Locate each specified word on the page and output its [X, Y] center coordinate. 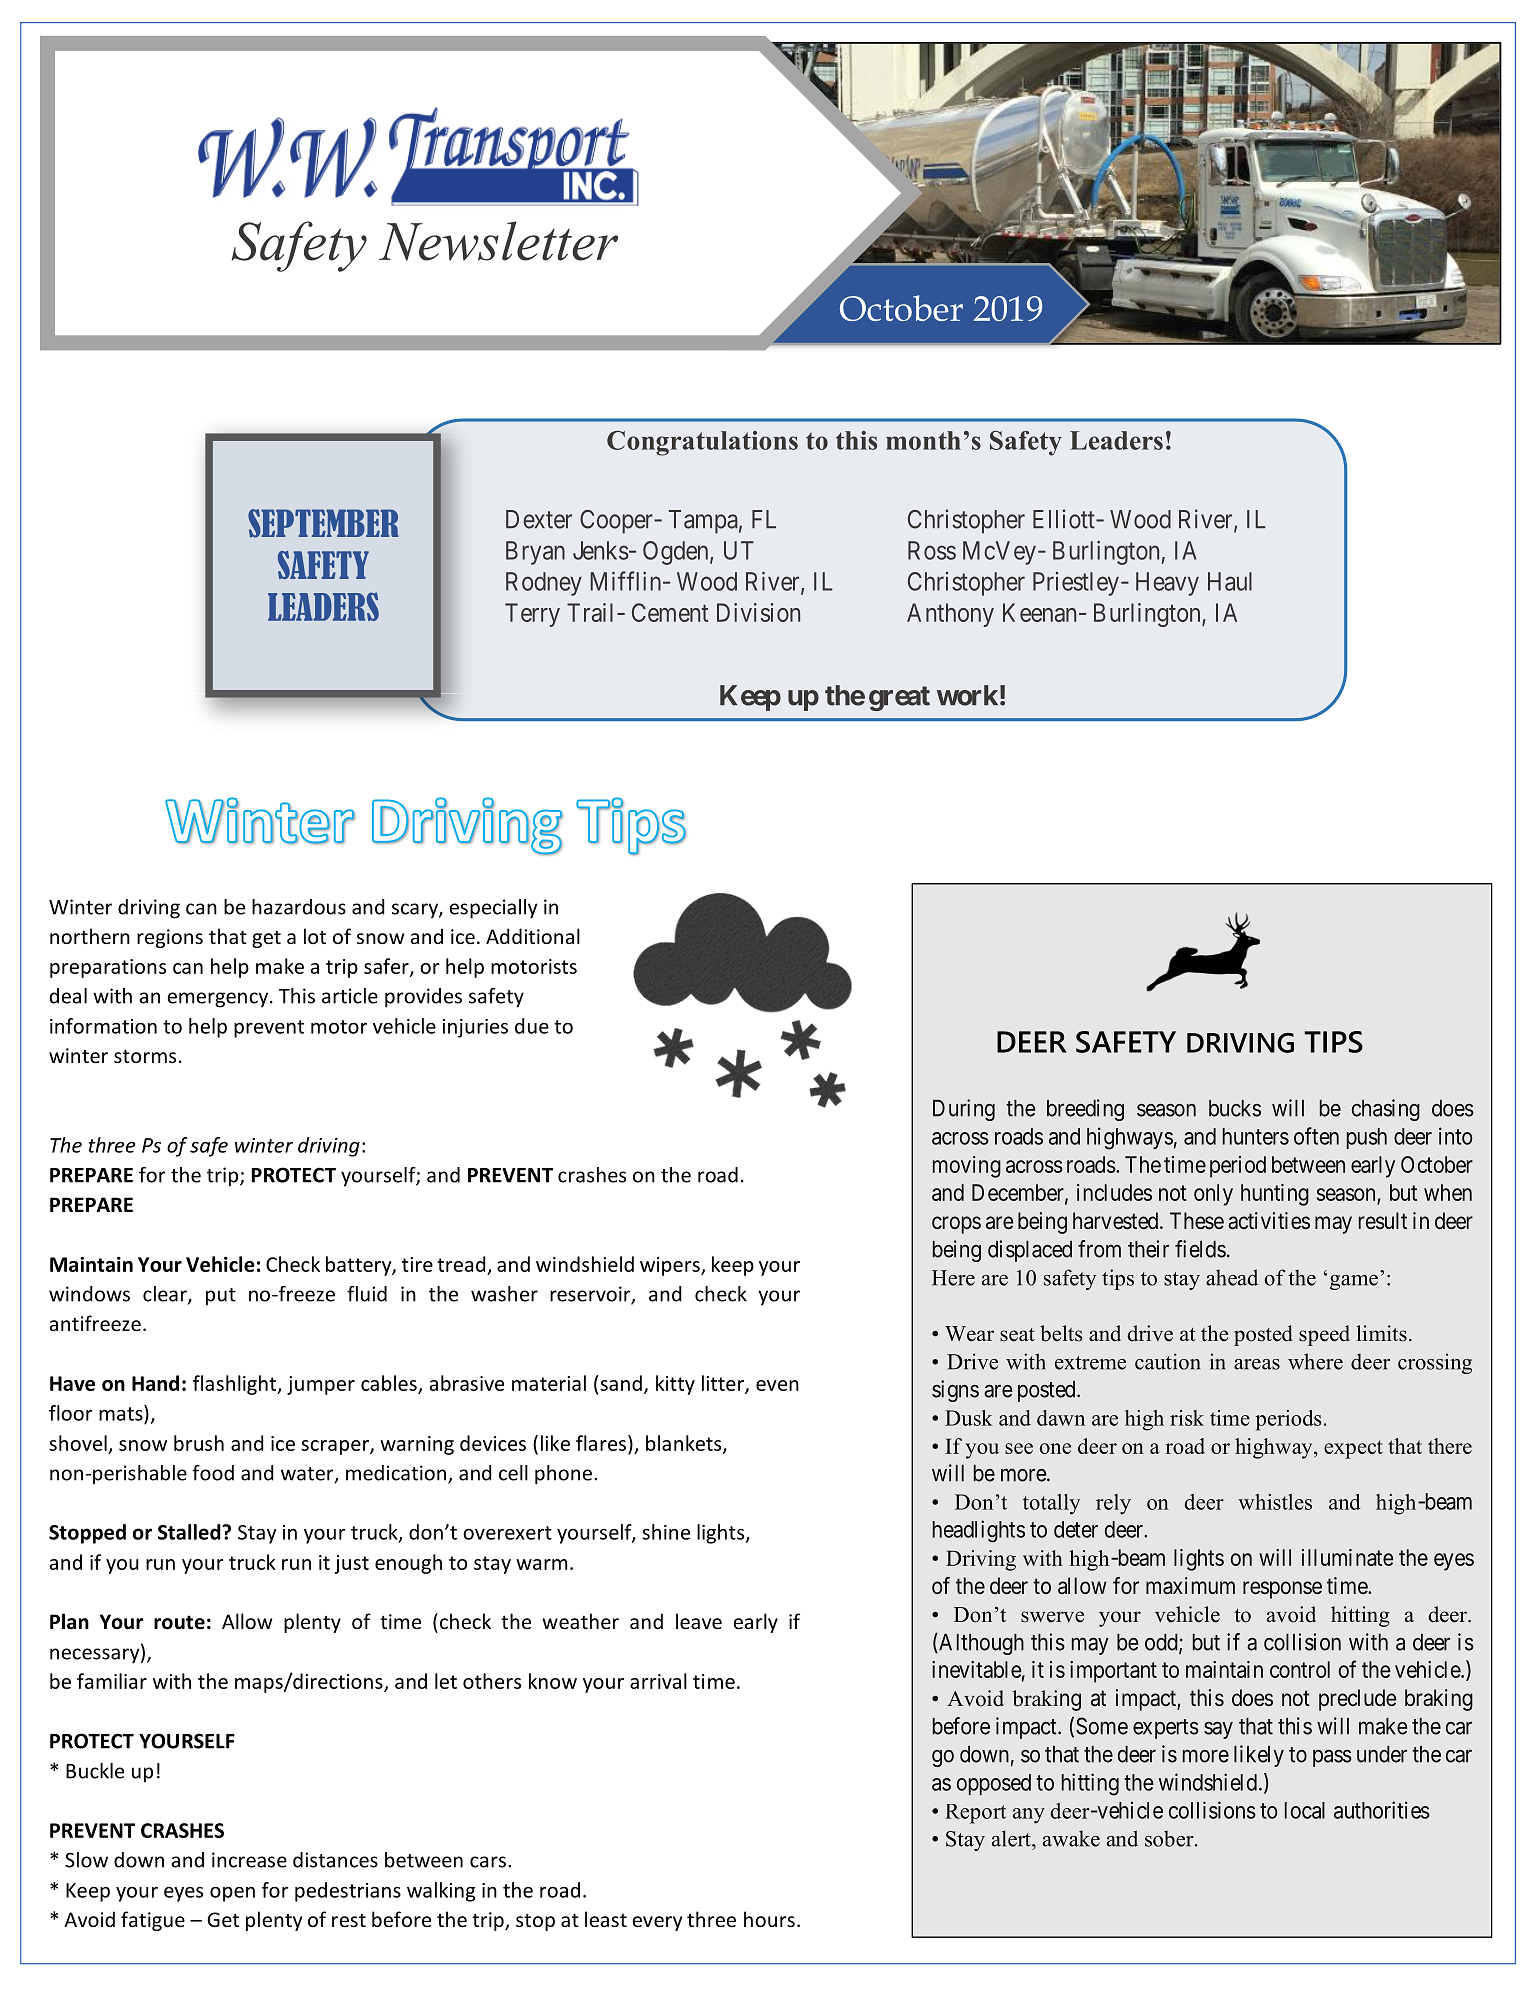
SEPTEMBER [323, 523]
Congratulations [702, 443]
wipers [671, 1266]
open [232, 1894]
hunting [1275, 1195]
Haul [1230, 581]
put [221, 1297]
